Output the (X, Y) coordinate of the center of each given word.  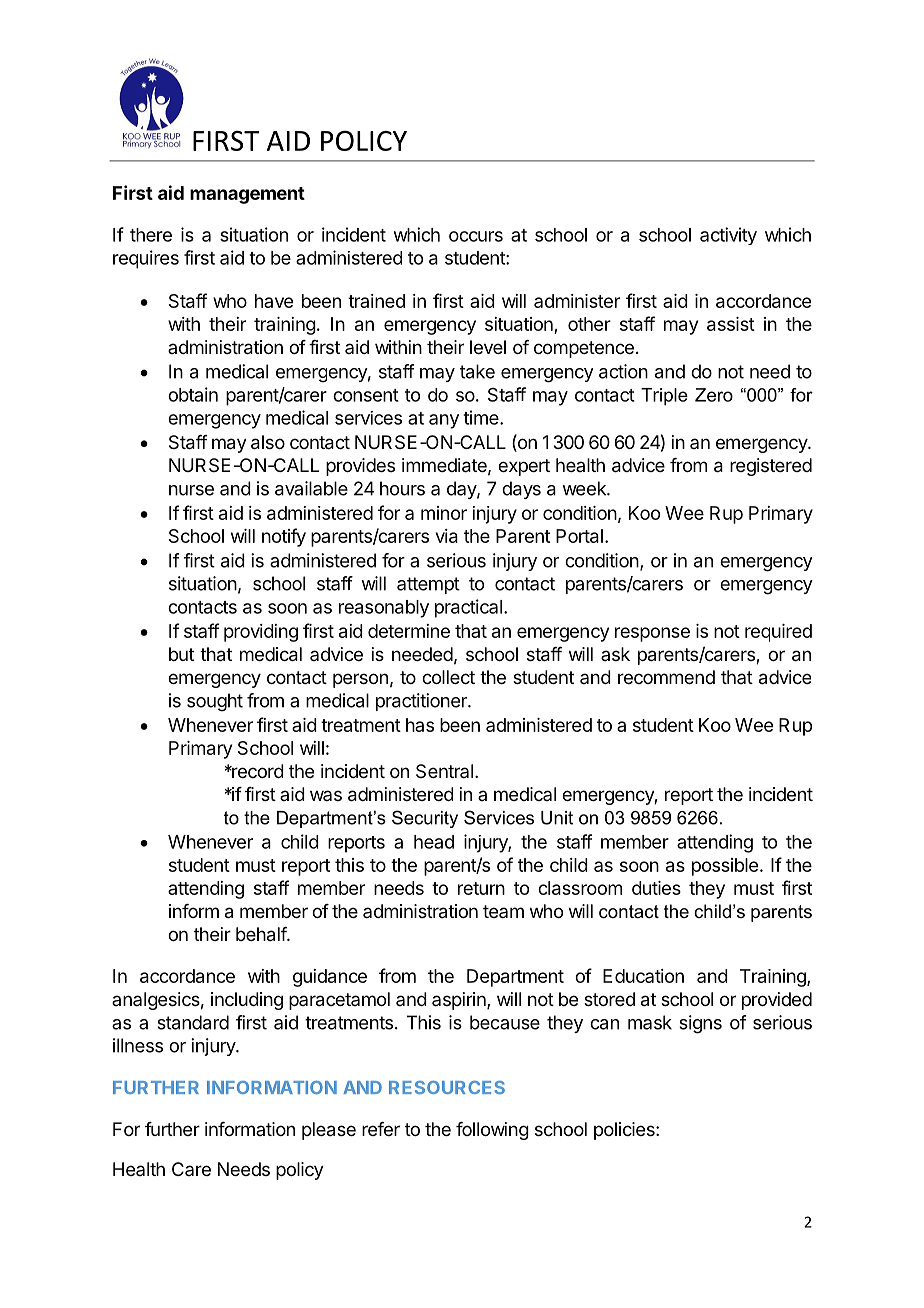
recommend (666, 677)
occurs (476, 236)
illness (138, 1045)
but (181, 654)
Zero (714, 395)
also (268, 442)
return (481, 888)
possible (725, 867)
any (444, 421)
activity (728, 236)
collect (448, 677)
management (247, 195)
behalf (262, 934)
